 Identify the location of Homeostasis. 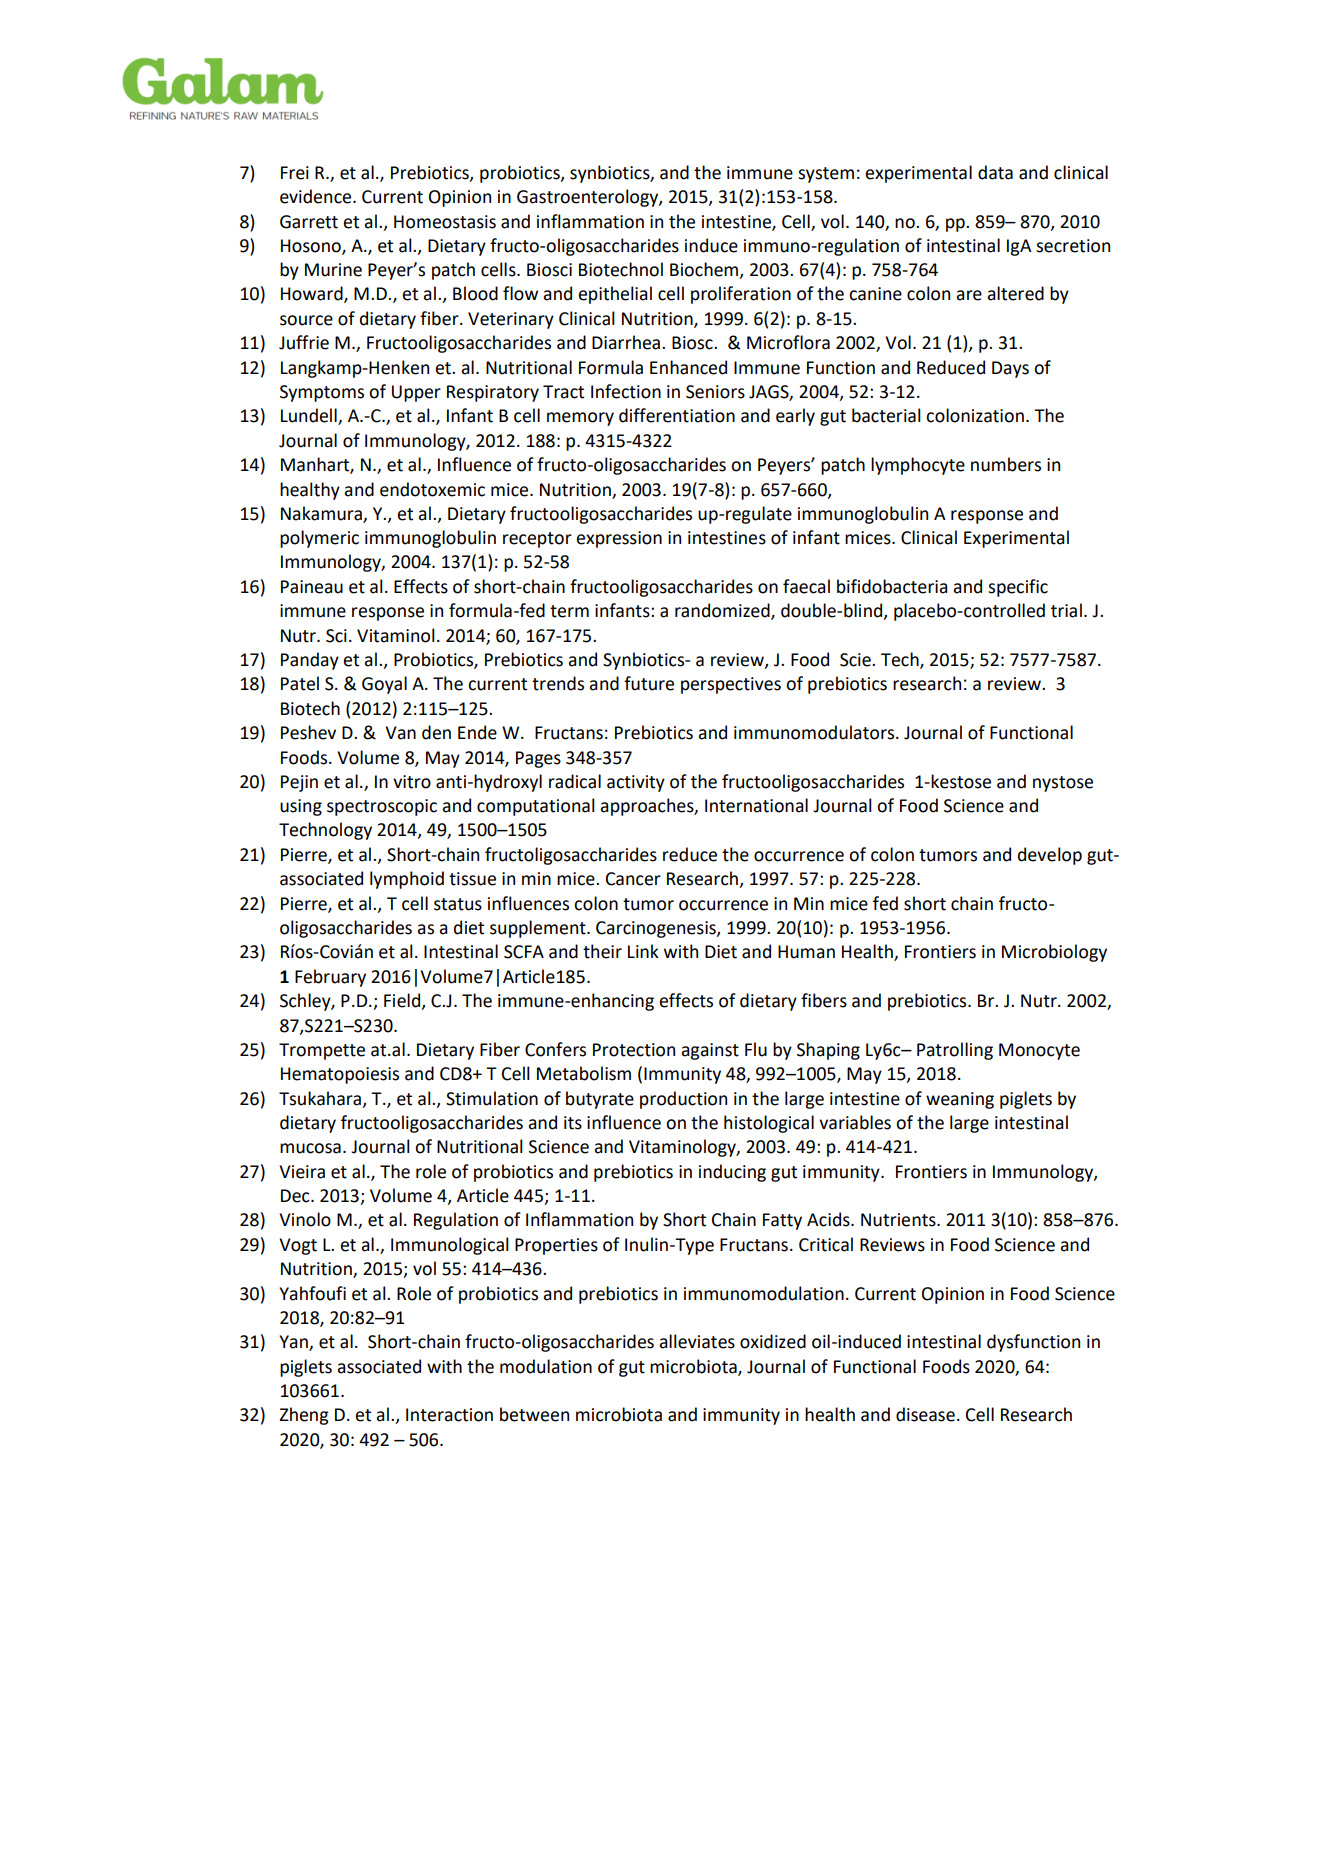
(445, 222).
